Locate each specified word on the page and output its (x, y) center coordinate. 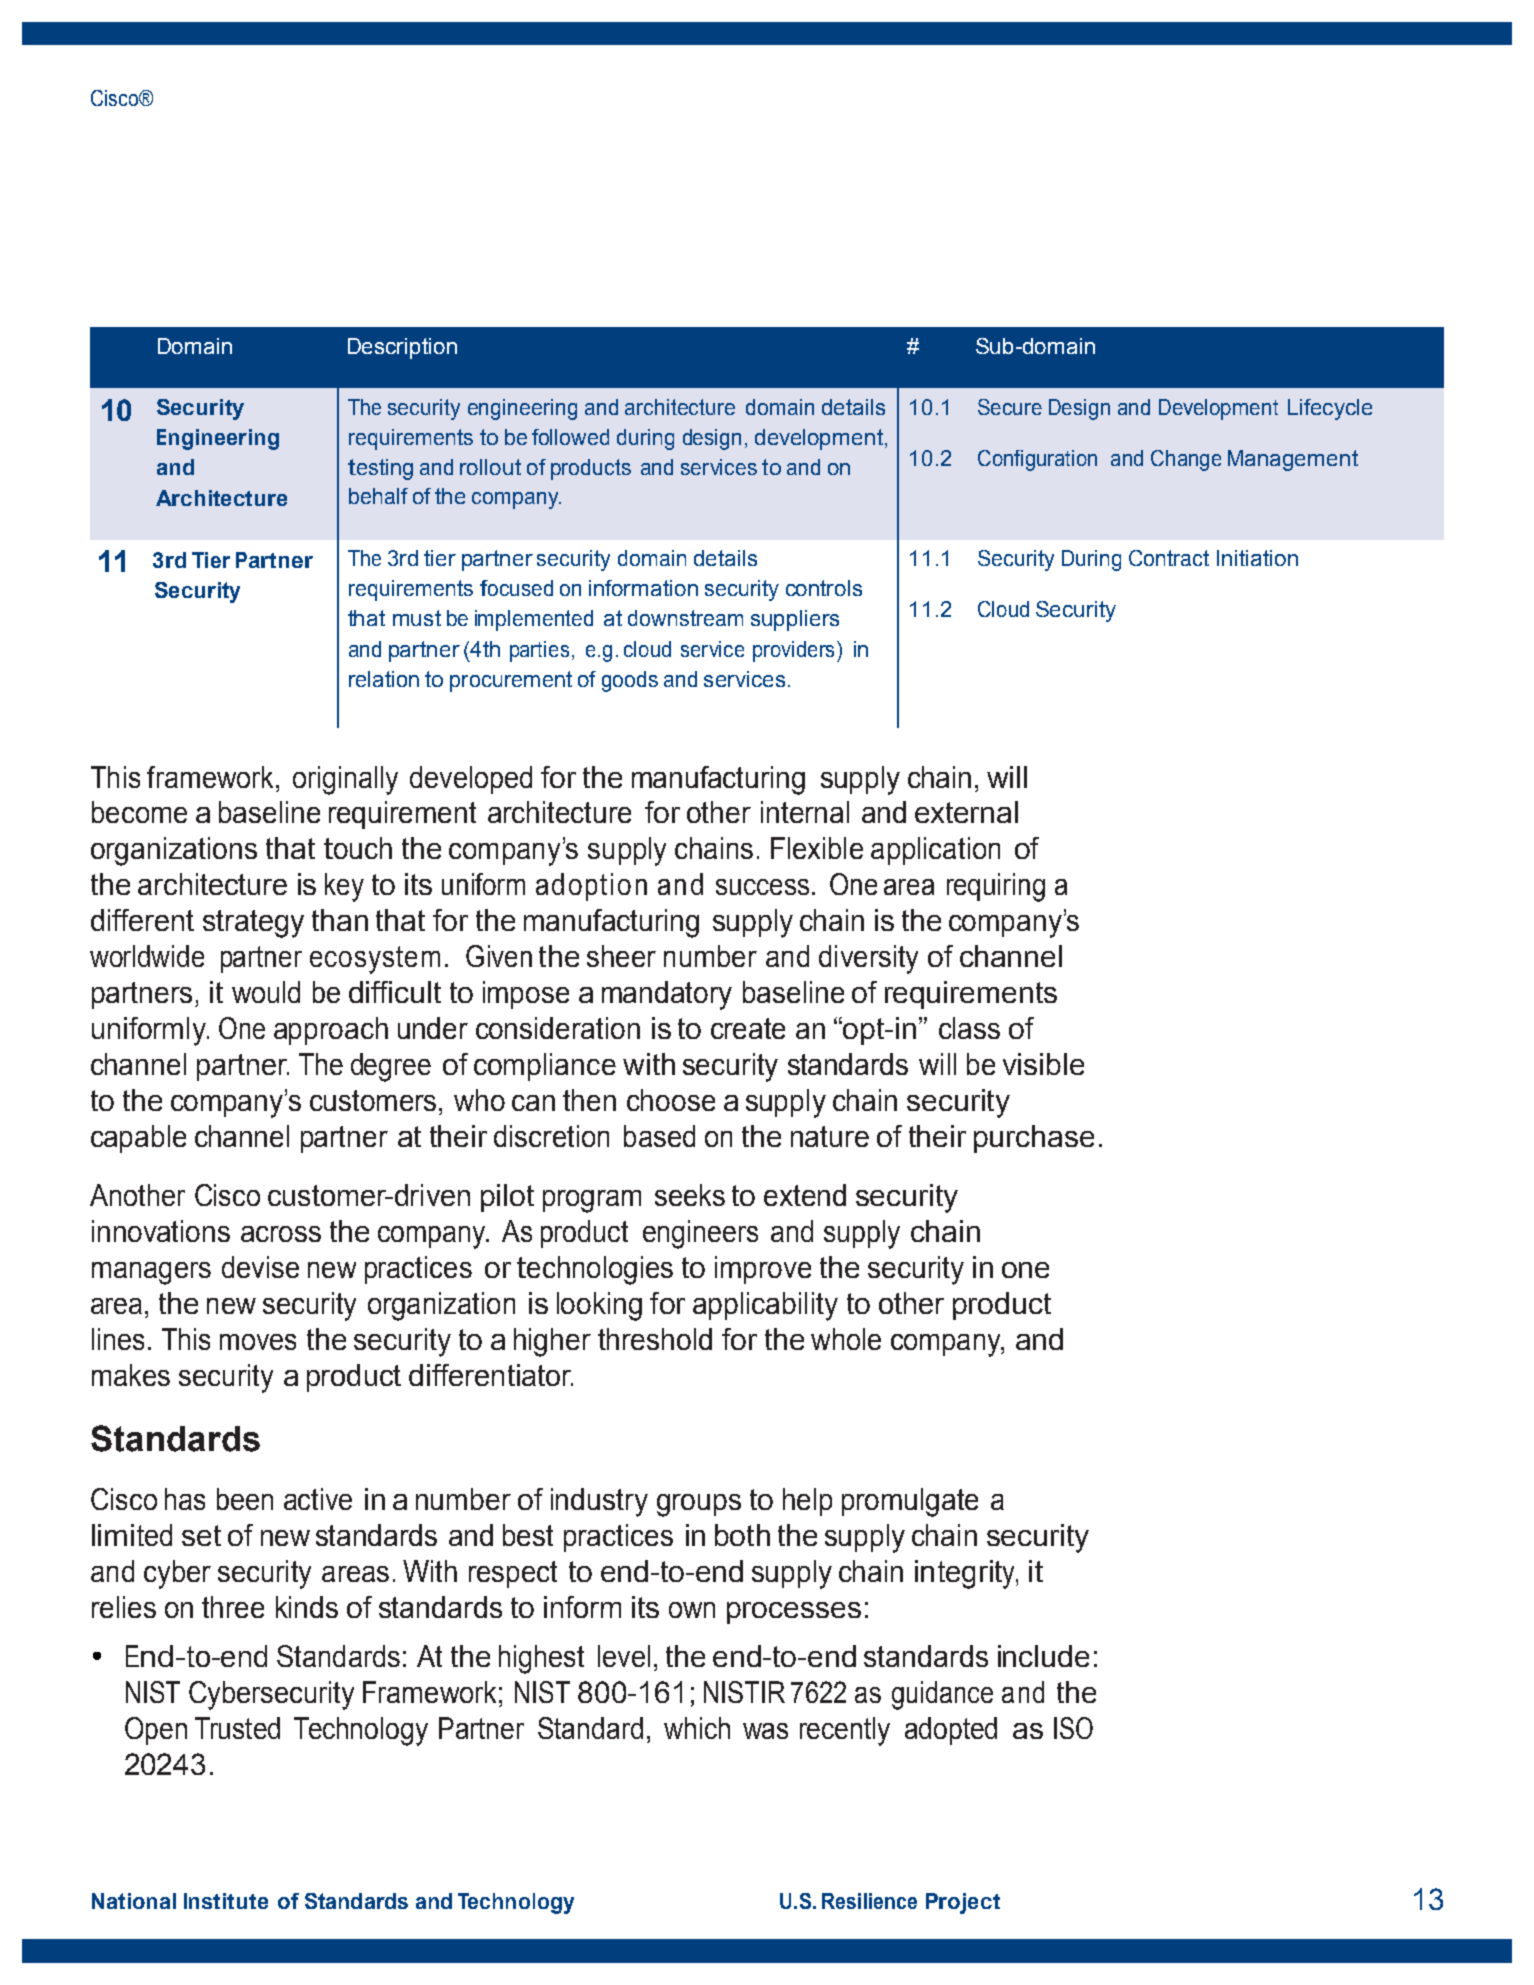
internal (805, 812)
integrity (966, 1574)
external (966, 812)
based (659, 1136)
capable (138, 1139)
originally (345, 780)
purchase (1034, 1139)
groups (699, 1505)
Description (402, 348)
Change (1186, 460)
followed (570, 437)
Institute (226, 1901)
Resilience (869, 1901)
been (245, 1499)
